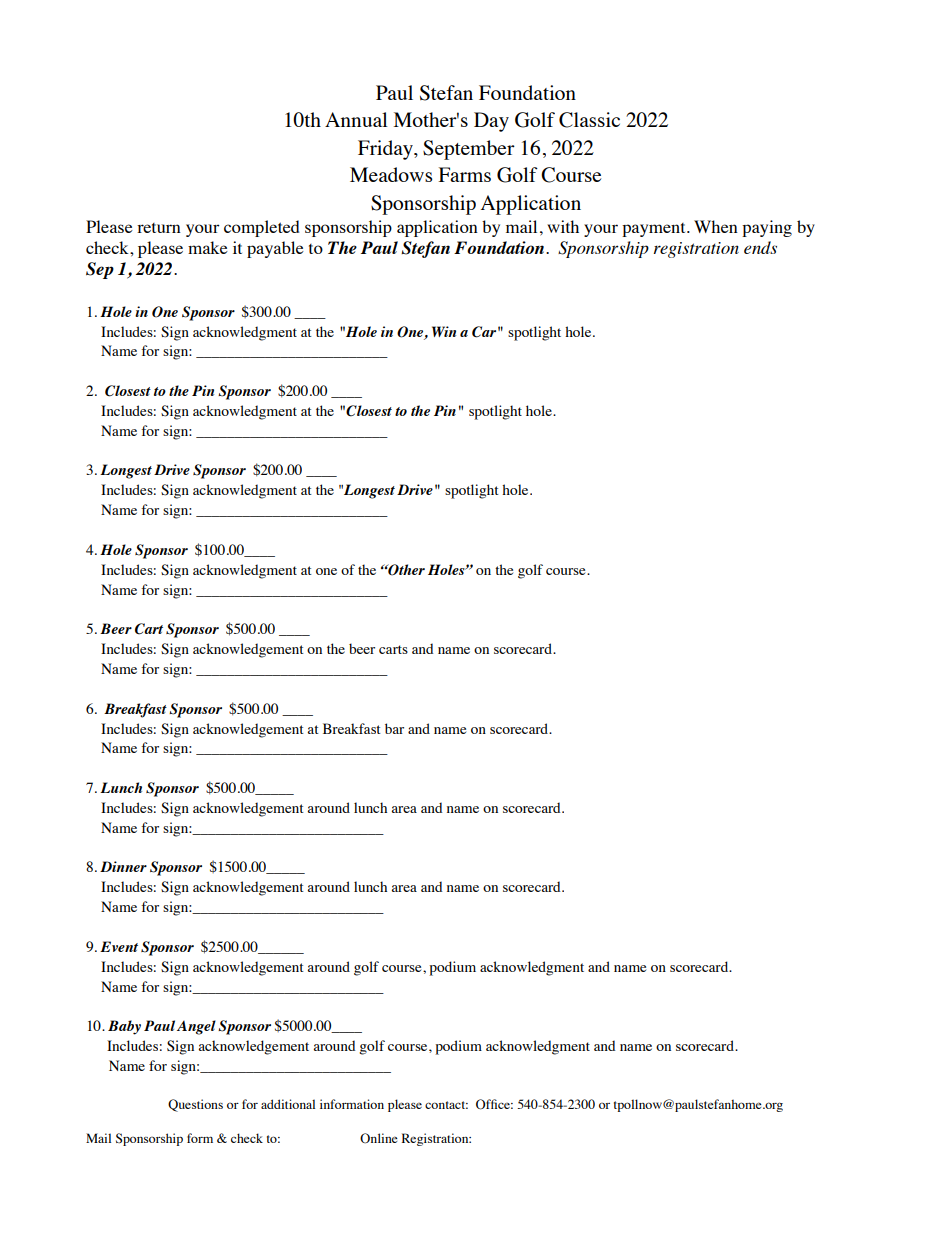  Describe the element at coordinates (469, 150) in the image. I see `September` at that location.
